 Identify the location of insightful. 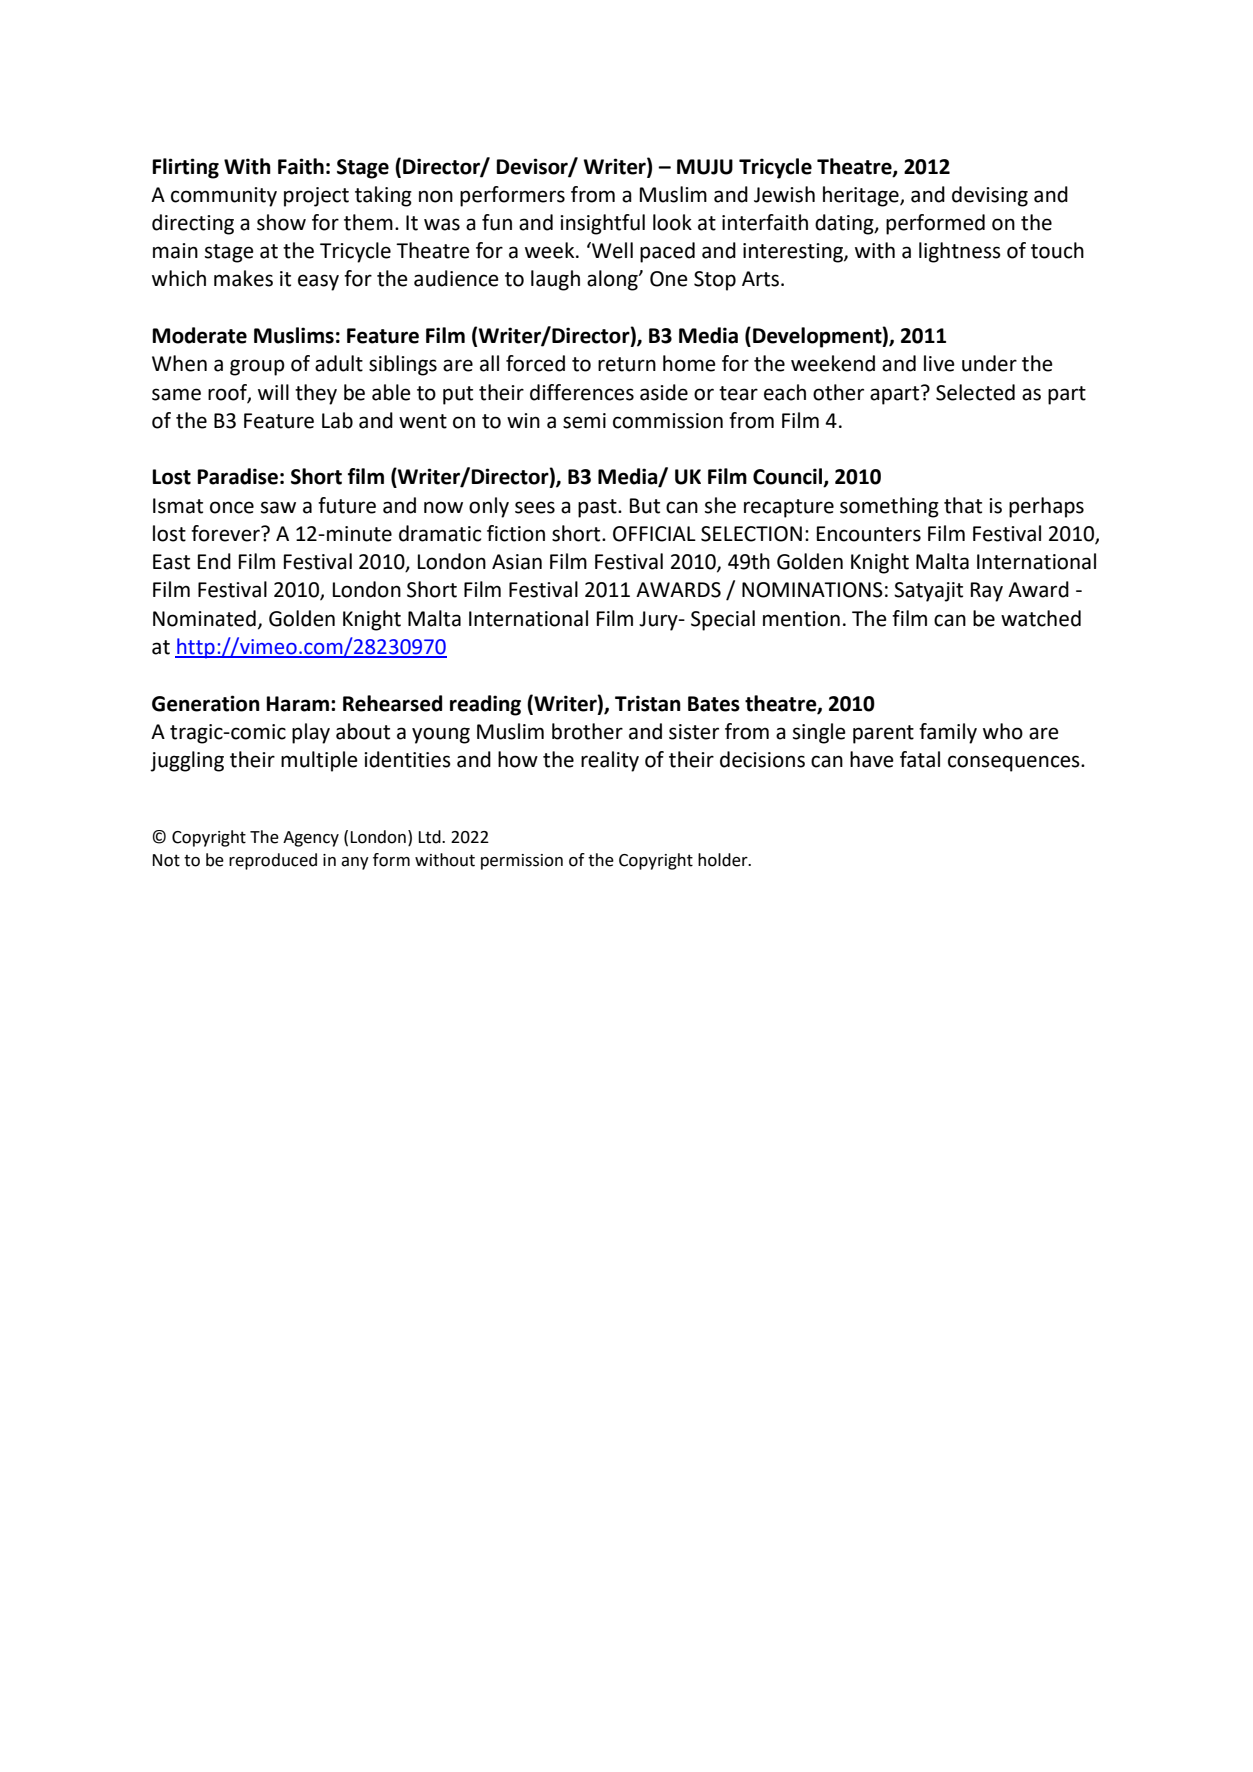
(602, 224).
